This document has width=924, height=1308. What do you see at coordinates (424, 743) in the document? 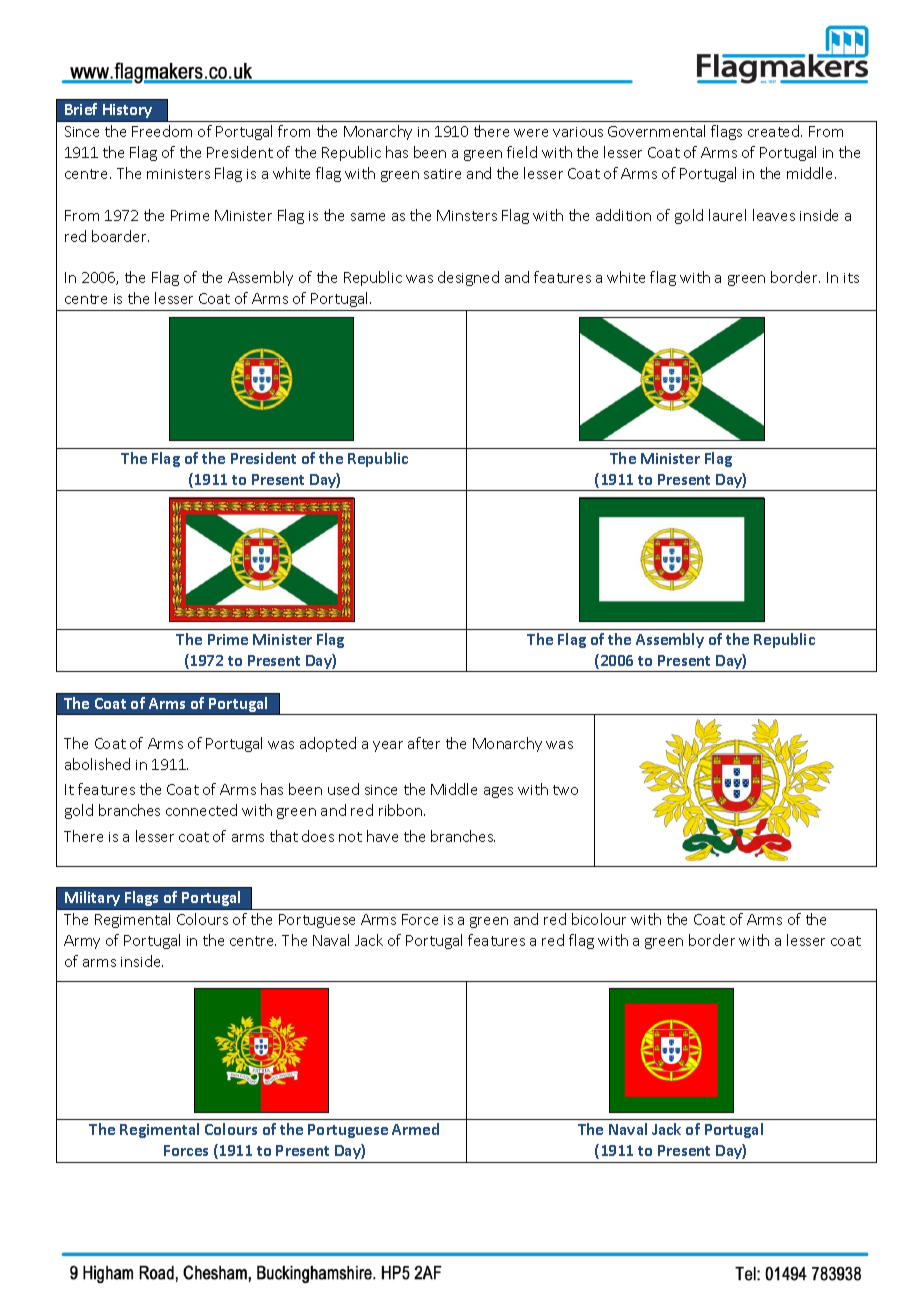
I see `after` at bounding box center [424, 743].
